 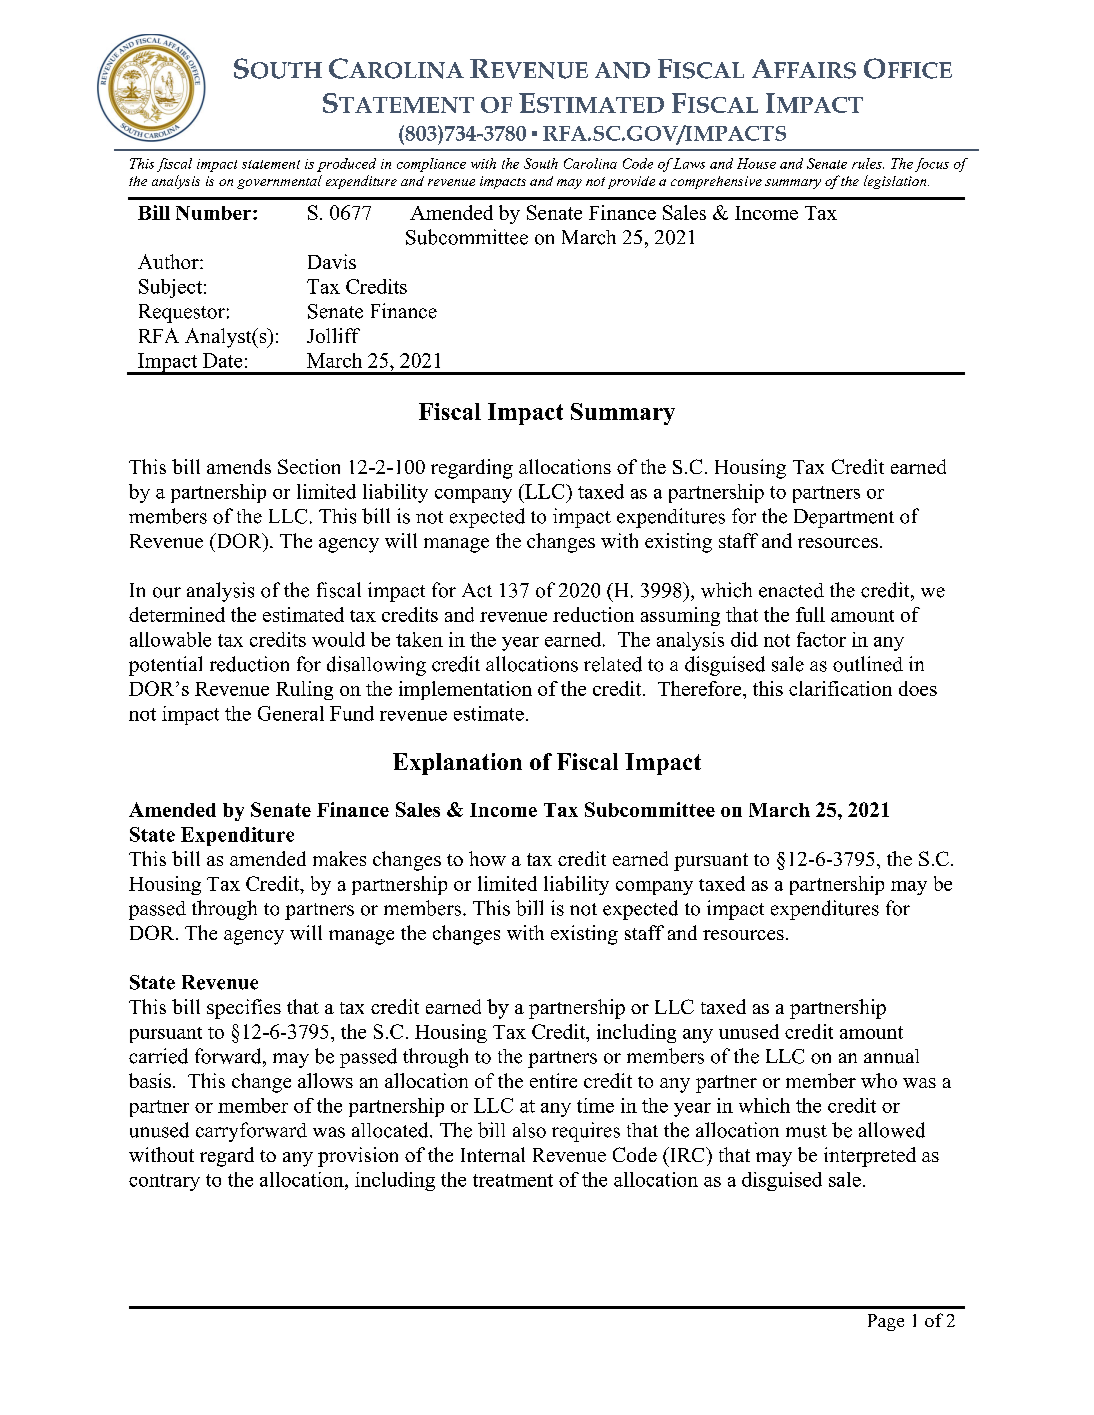 I want to click on determined, so click(x=177, y=614).
